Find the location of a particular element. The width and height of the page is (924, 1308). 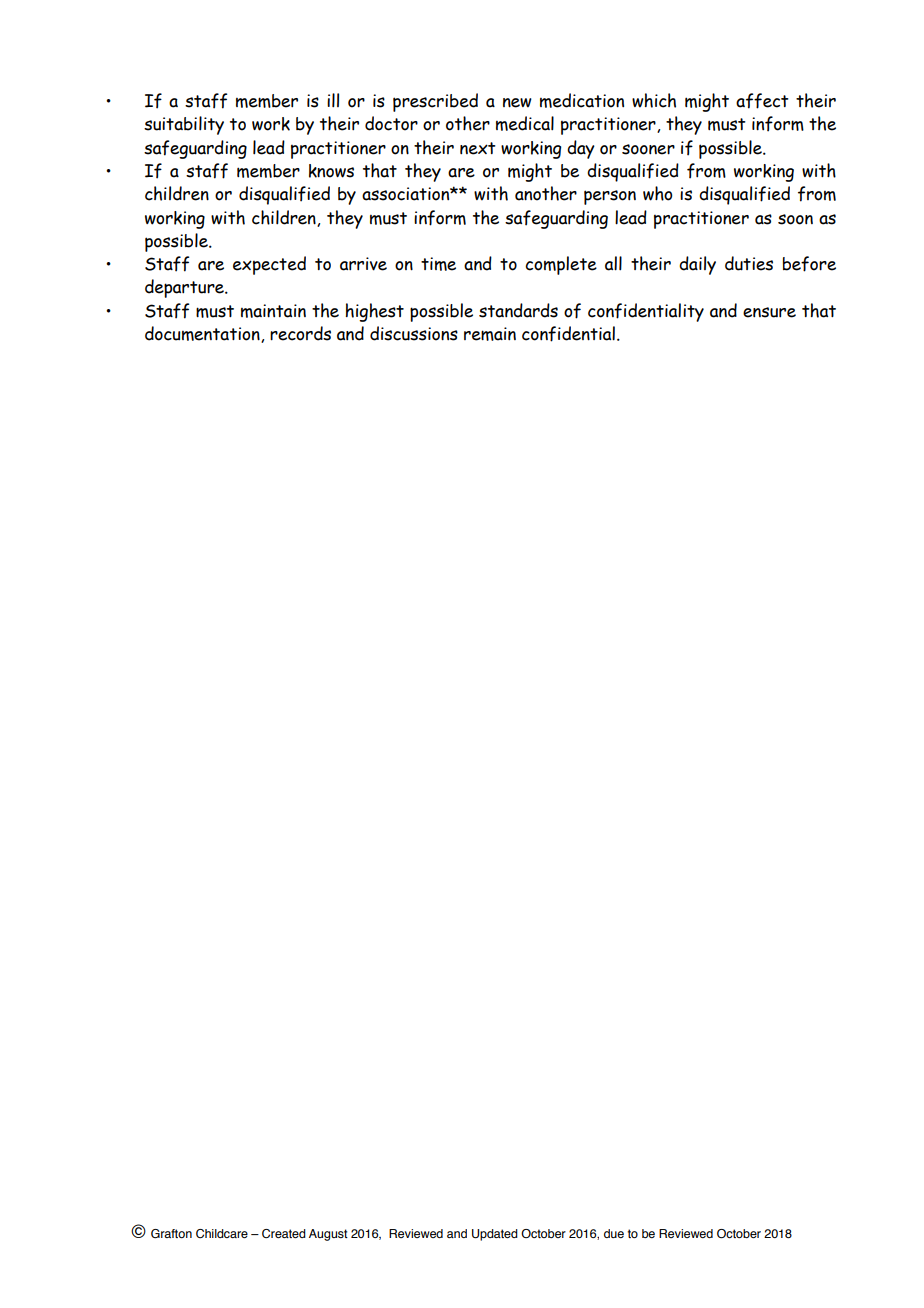

next is located at coordinates (478, 148).
